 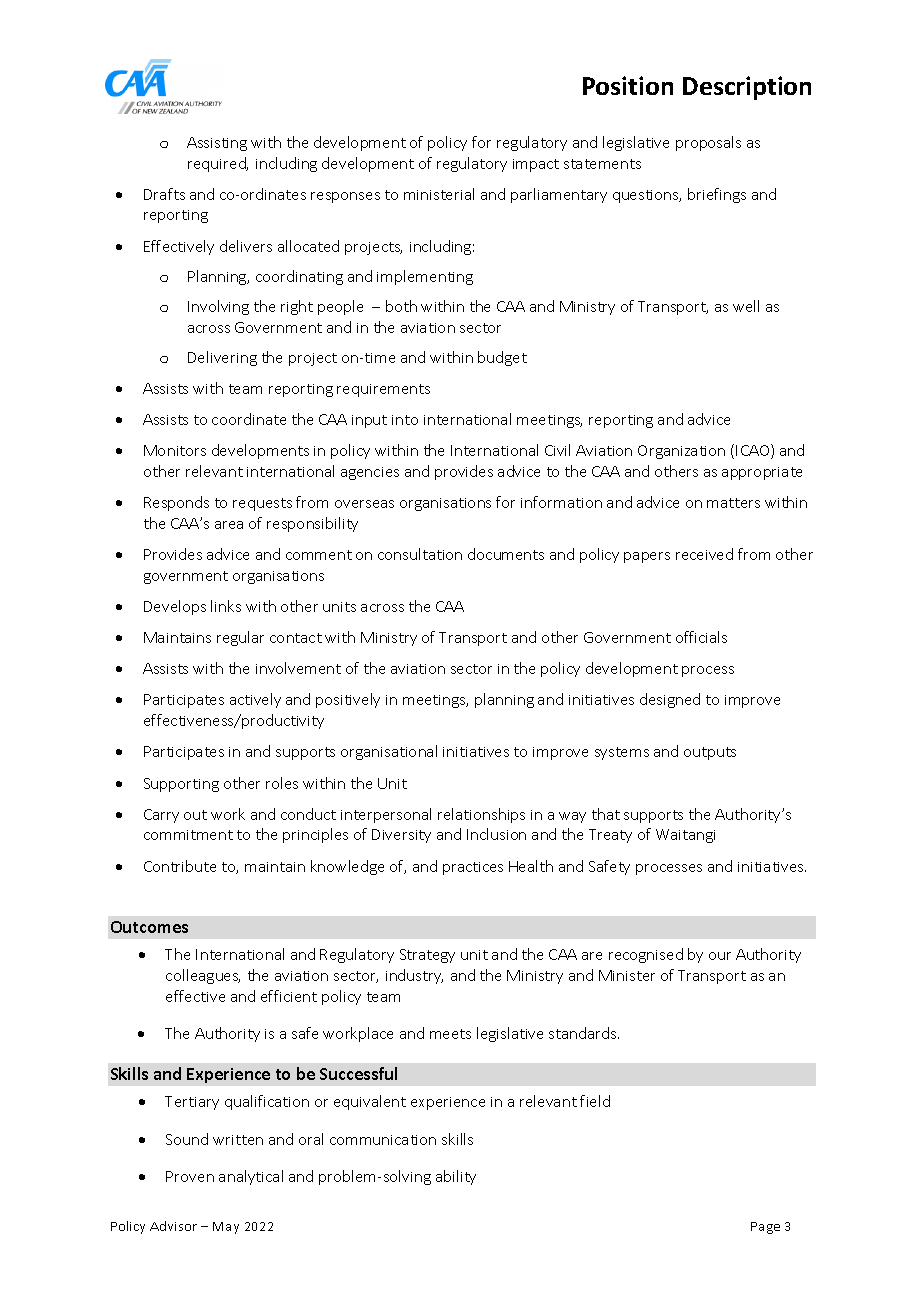 What do you see at coordinates (217, 144) in the screenshot?
I see `Assisting` at bounding box center [217, 144].
